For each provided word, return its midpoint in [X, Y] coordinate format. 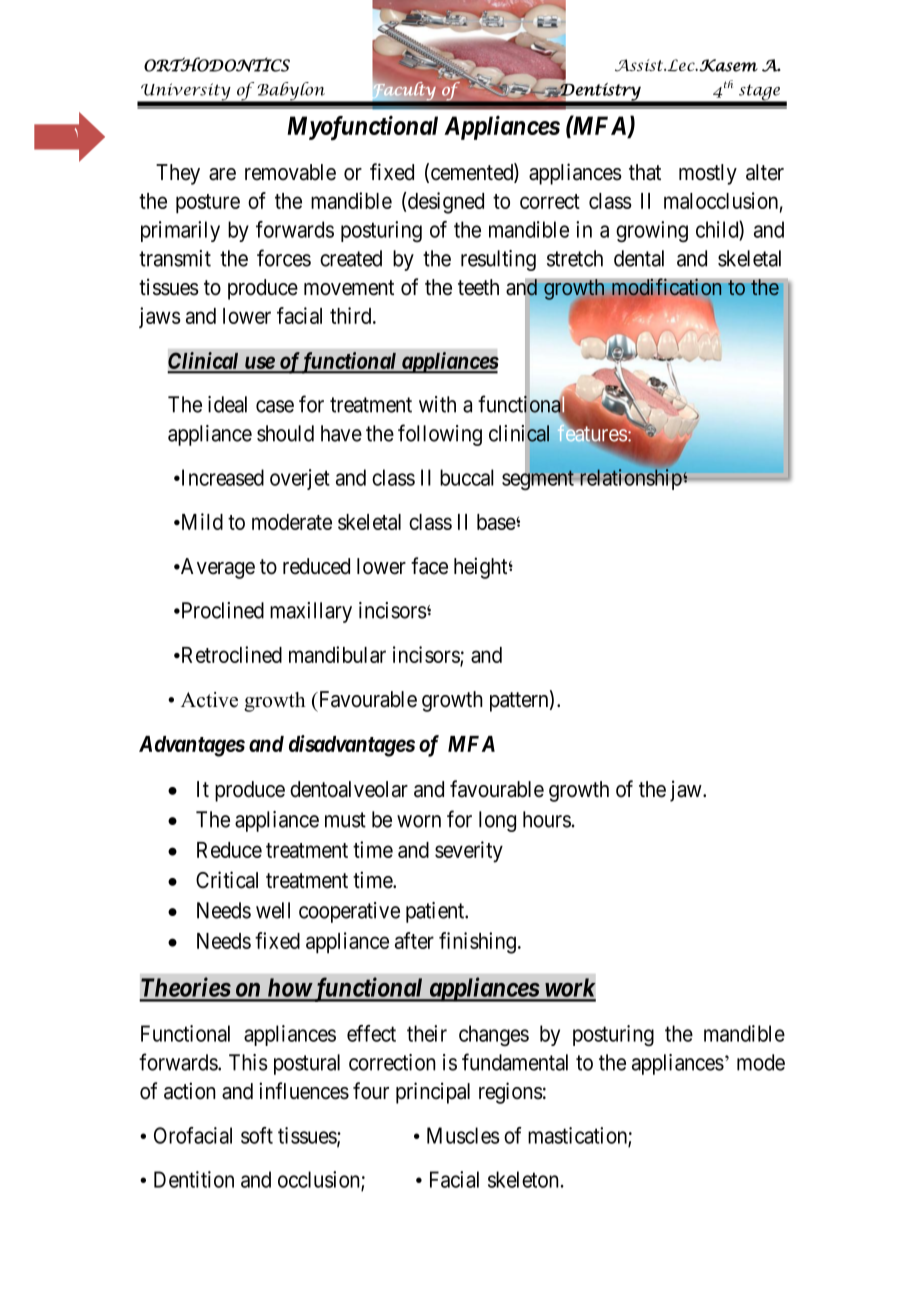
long [497, 821]
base [497, 522]
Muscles [463, 1135]
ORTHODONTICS [217, 64]
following [440, 435]
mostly [708, 174]
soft [257, 1135]
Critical [227, 880]
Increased [221, 477]
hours [547, 819]
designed [446, 203]
